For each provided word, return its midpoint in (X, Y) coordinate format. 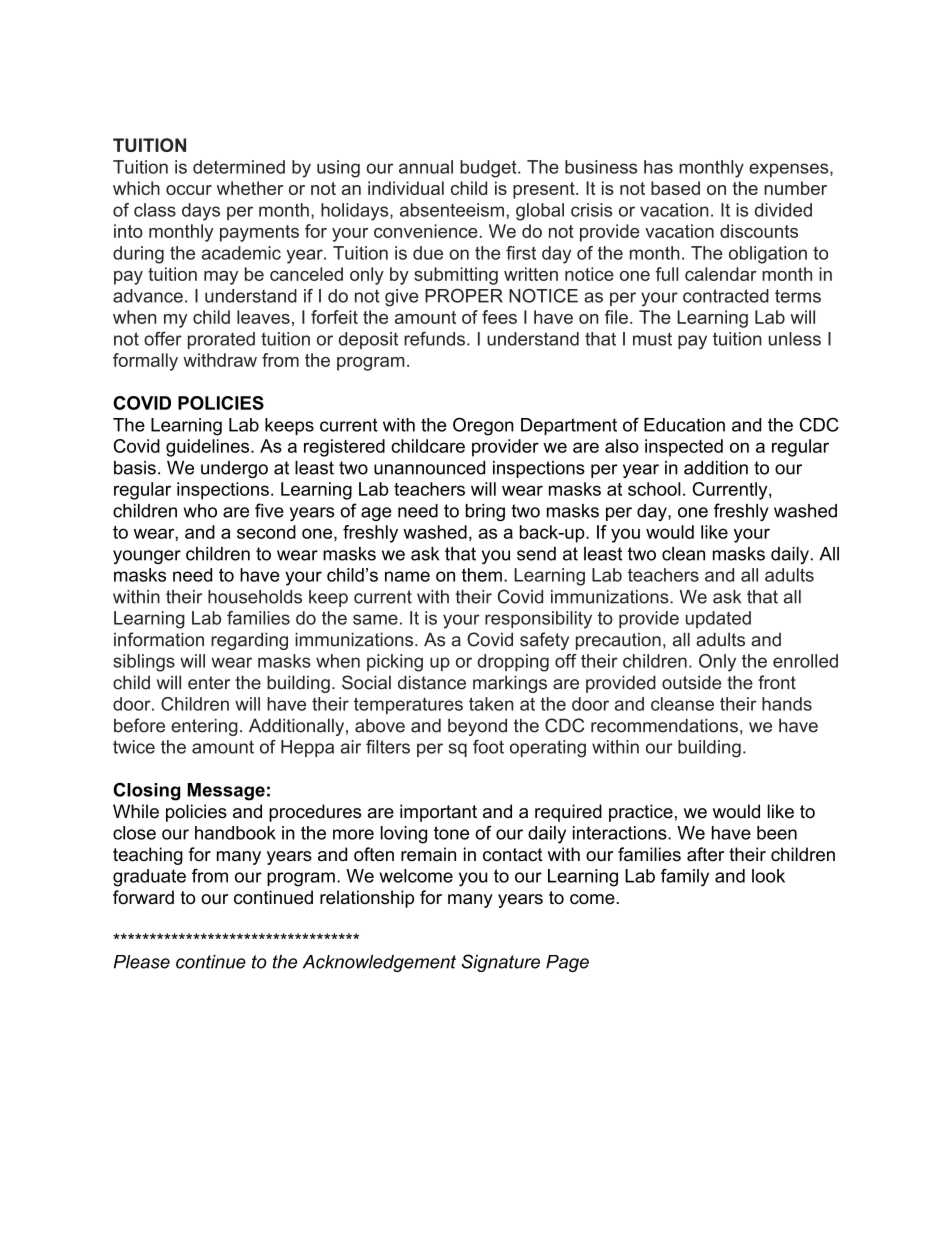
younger (147, 557)
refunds (434, 339)
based (675, 188)
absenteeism (452, 210)
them (482, 575)
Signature (501, 963)
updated (718, 619)
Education (684, 425)
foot (488, 747)
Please (142, 962)
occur (189, 190)
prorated (221, 340)
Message (226, 792)
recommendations (664, 725)
